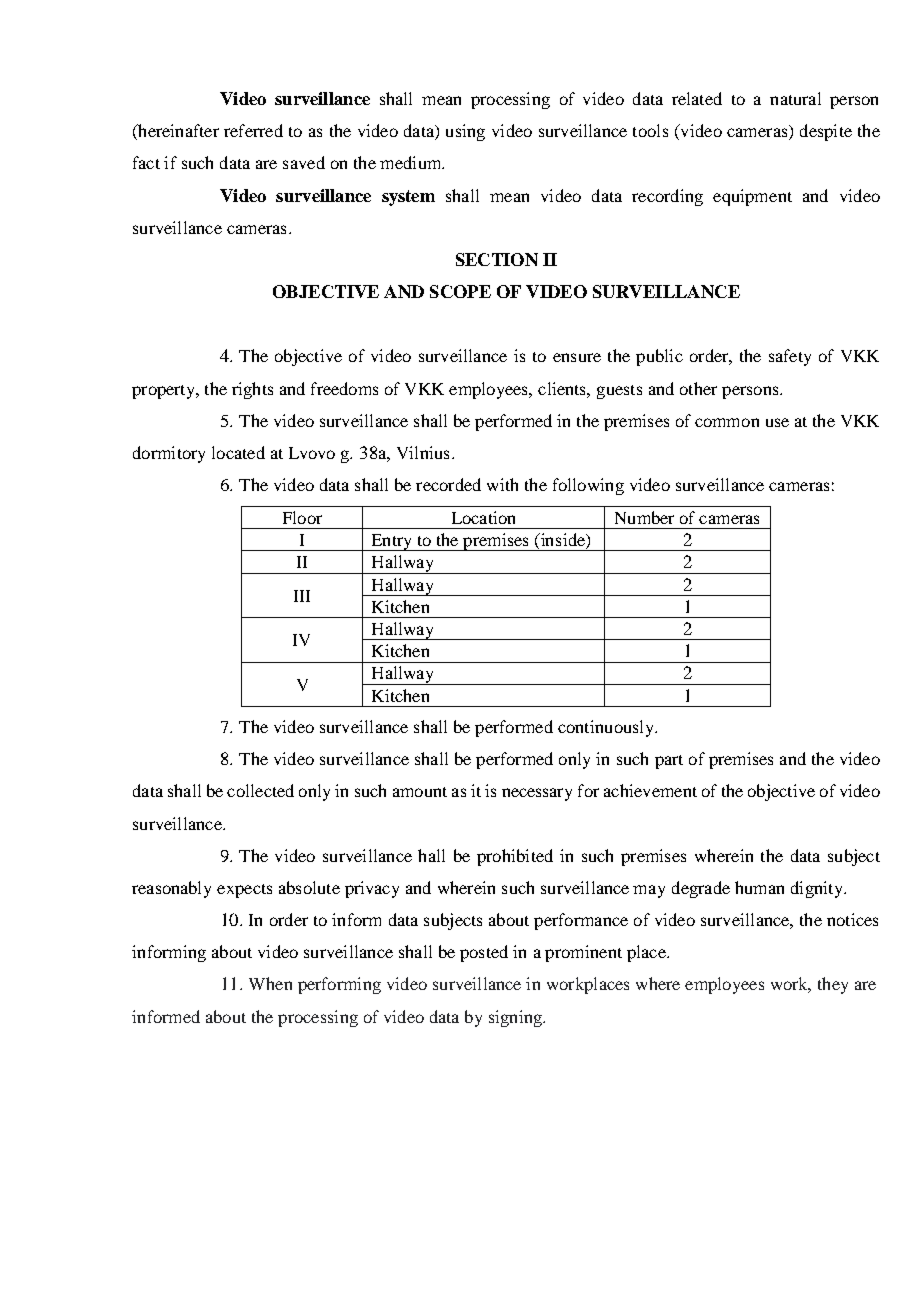 The height and width of the screenshot is (1308, 924). What do you see at coordinates (270, 983) in the screenshot?
I see `When` at bounding box center [270, 983].
